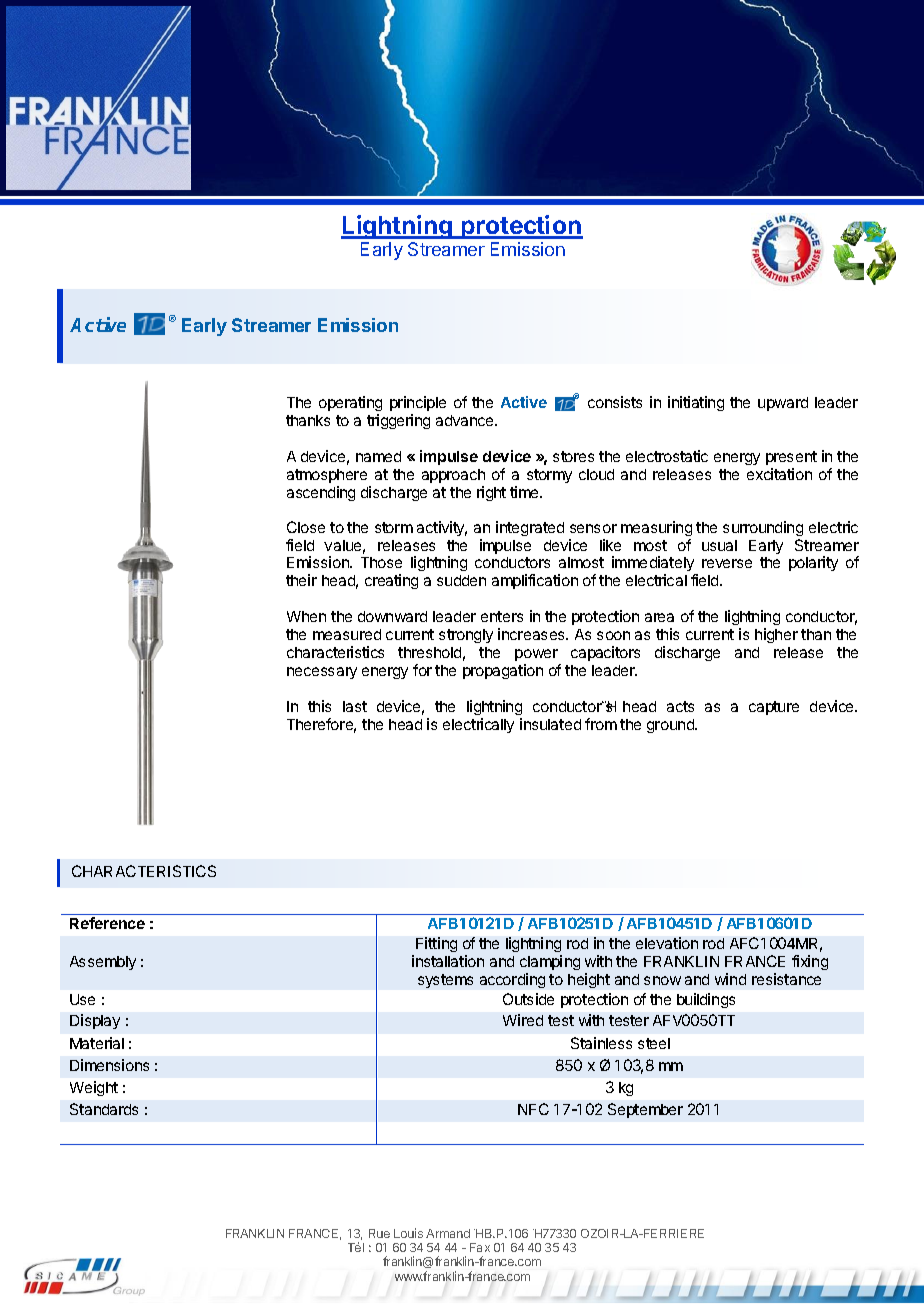 The image size is (924, 1308). What do you see at coordinates (327, 476) in the document?
I see `atmosphere` at bounding box center [327, 476].
